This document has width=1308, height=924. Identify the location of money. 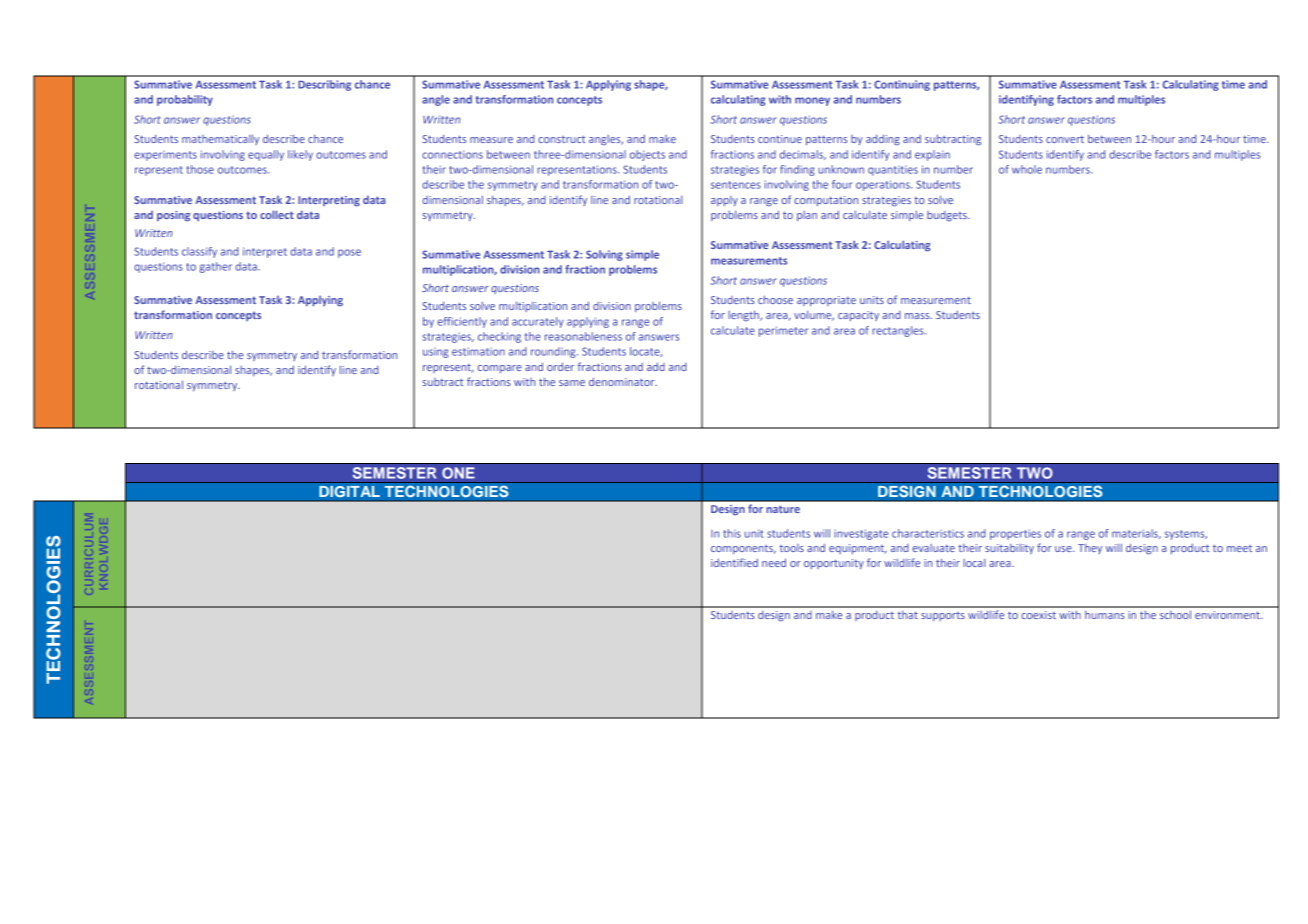
(812, 101).
